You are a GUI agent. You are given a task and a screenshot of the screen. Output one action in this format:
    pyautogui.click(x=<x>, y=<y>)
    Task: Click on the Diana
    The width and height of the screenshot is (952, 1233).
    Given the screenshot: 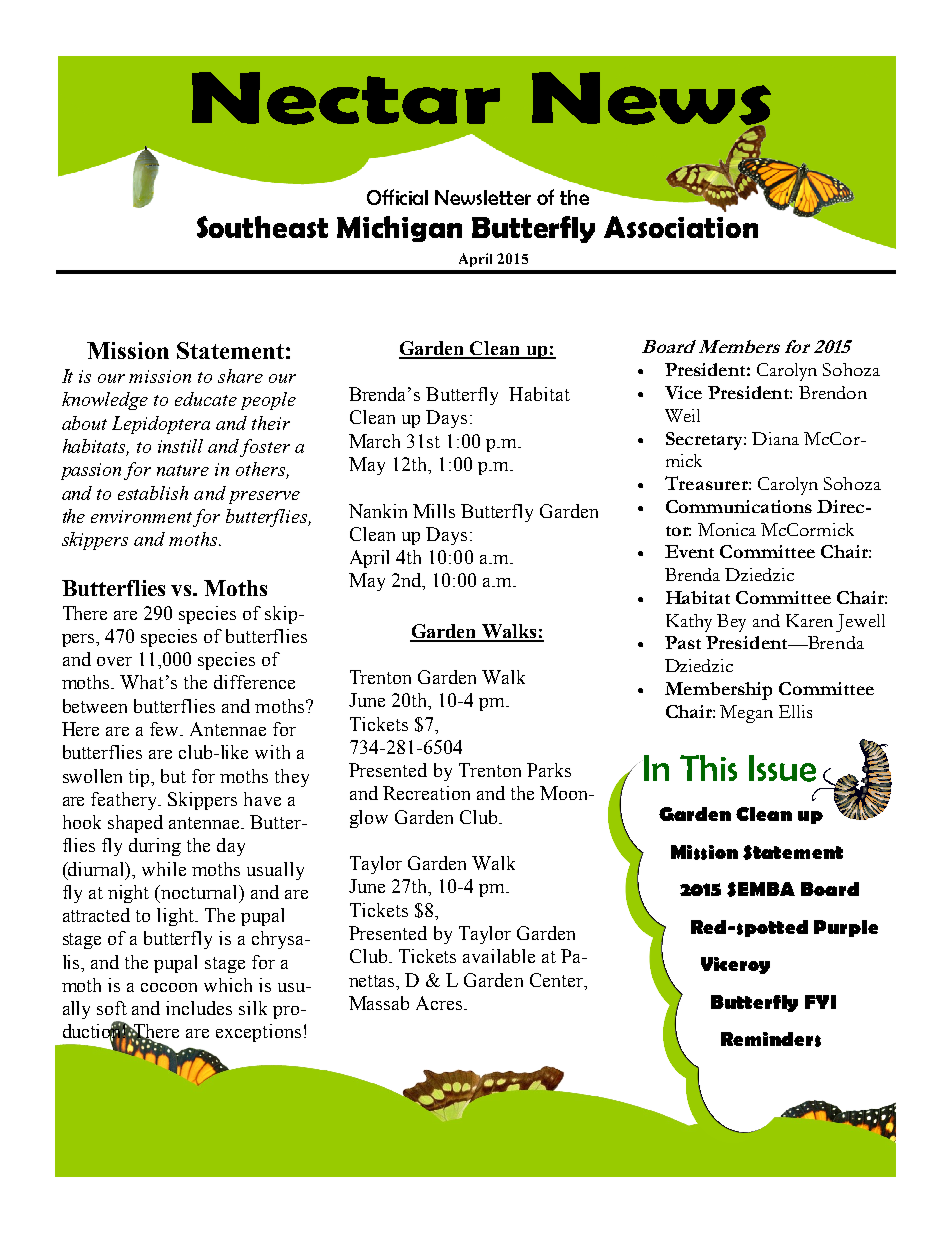 What is the action you would take?
    pyautogui.click(x=775, y=438)
